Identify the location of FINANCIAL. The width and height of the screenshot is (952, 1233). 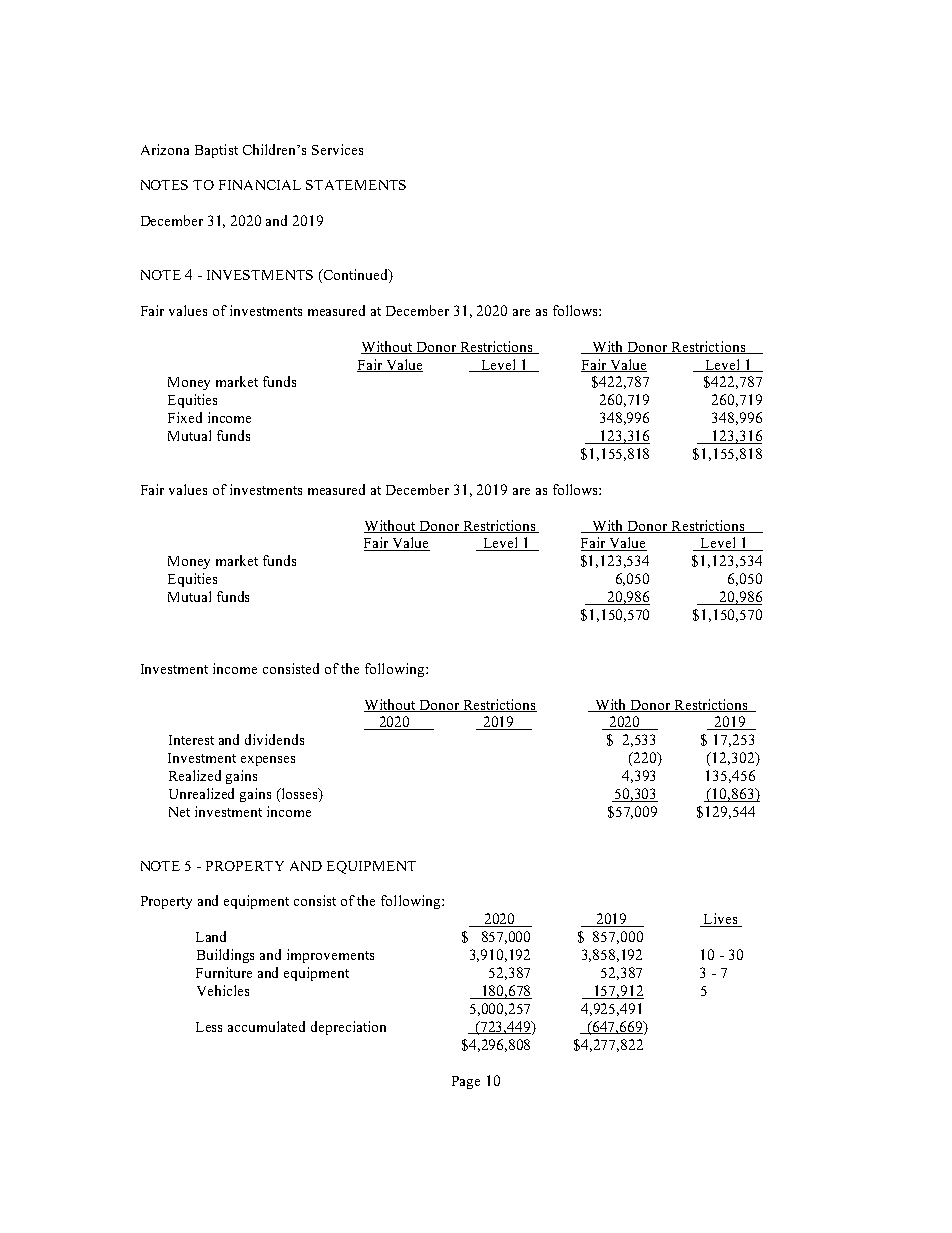
(260, 185).
